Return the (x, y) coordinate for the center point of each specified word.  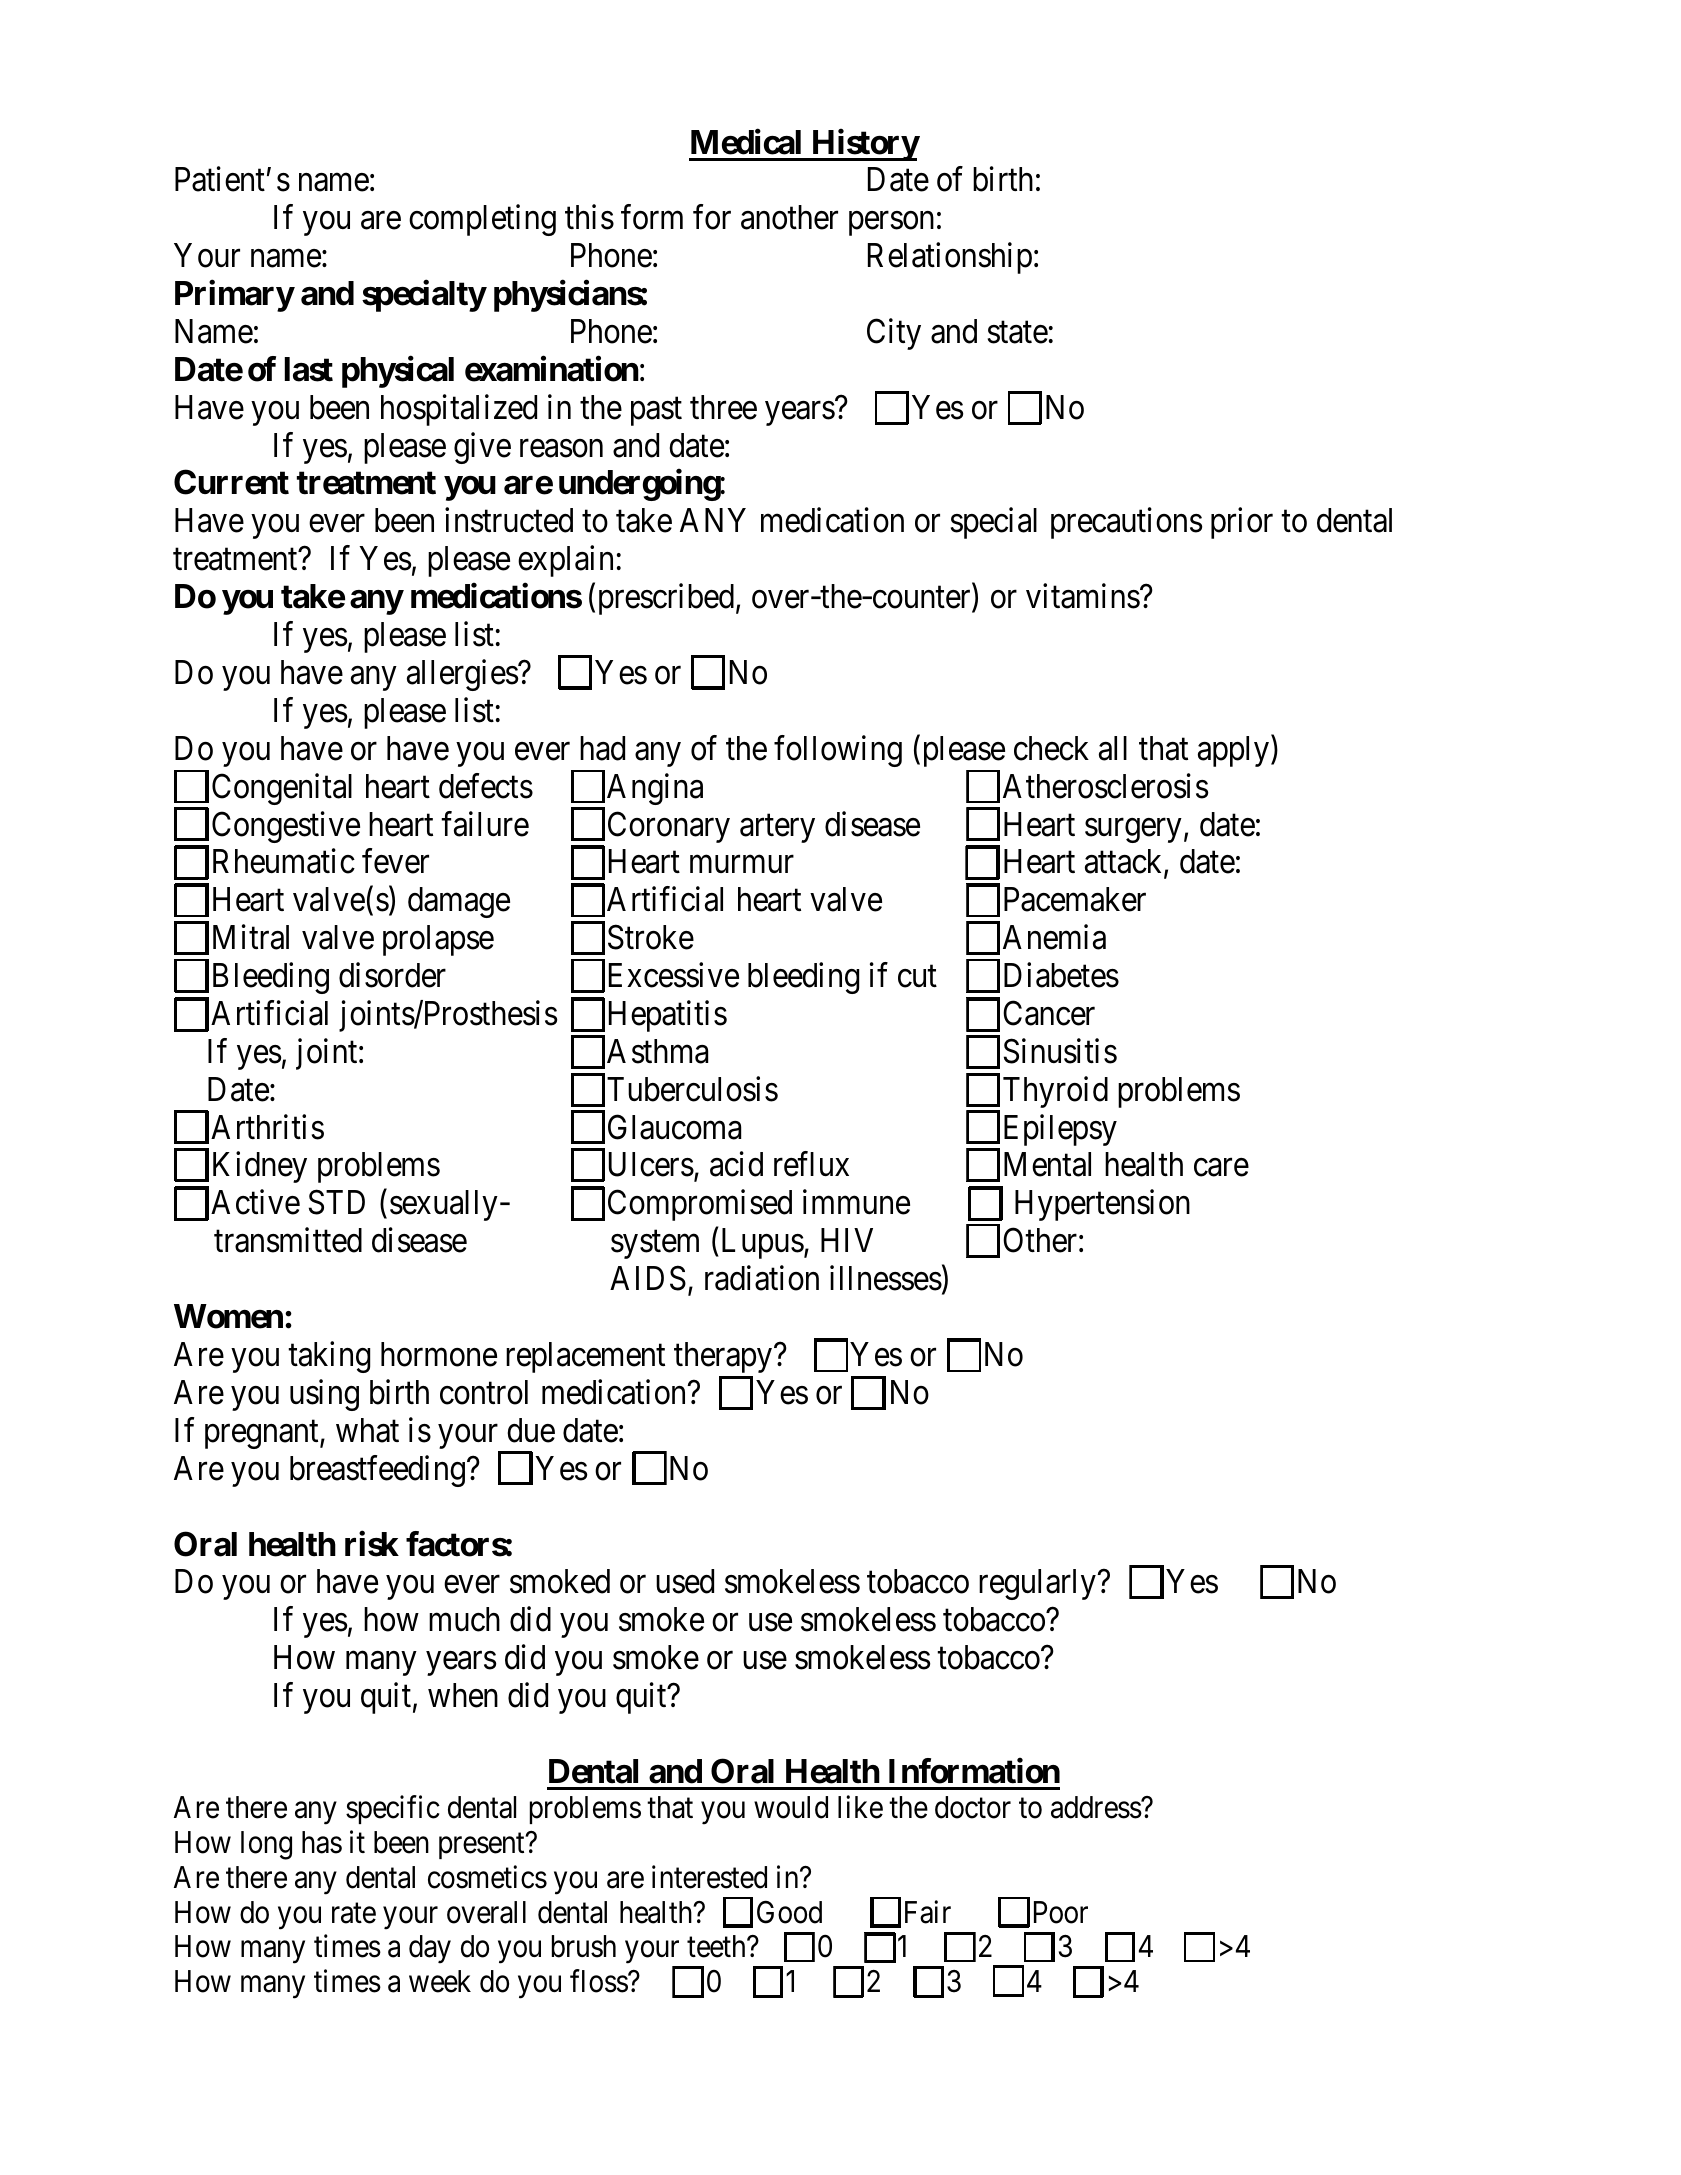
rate (354, 1913)
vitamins (1083, 596)
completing (482, 220)
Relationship (950, 258)
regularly (1038, 1584)
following (838, 751)
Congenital (282, 789)
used (685, 1581)
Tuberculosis (692, 1089)
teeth (717, 1946)
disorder (392, 975)
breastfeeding (377, 1471)
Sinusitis (1060, 1051)
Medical (746, 142)
